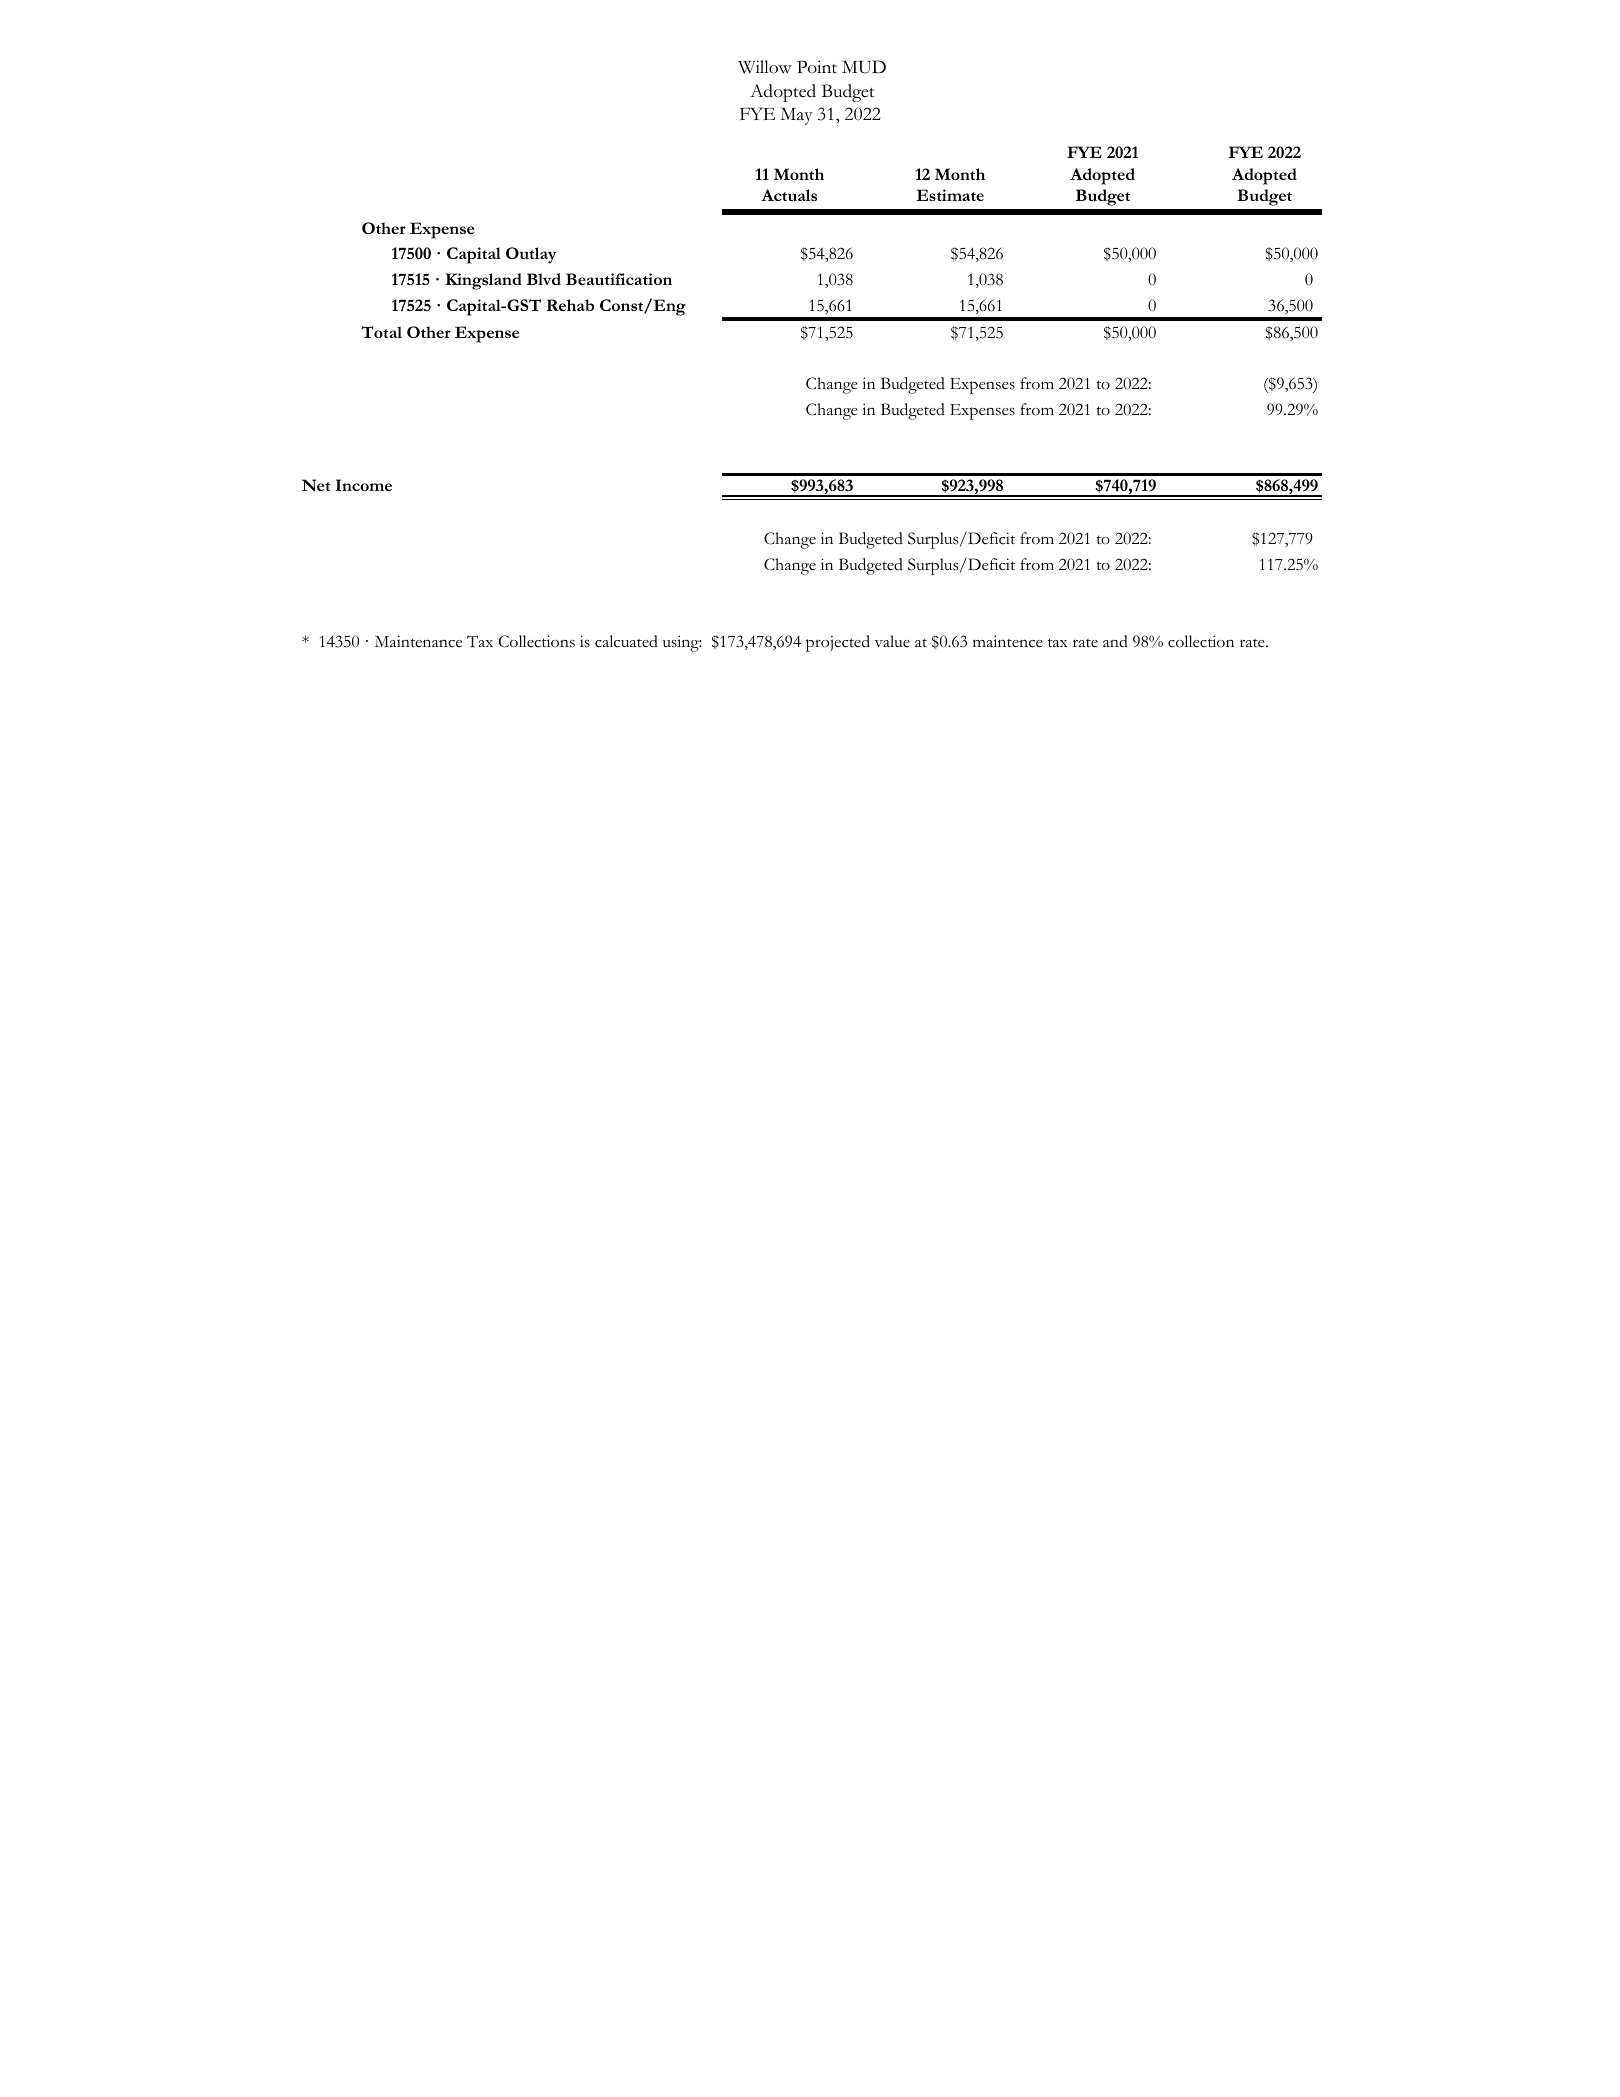 The width and height of the page is (1620, 2097). I want to click on projected, so click(838, 643).
